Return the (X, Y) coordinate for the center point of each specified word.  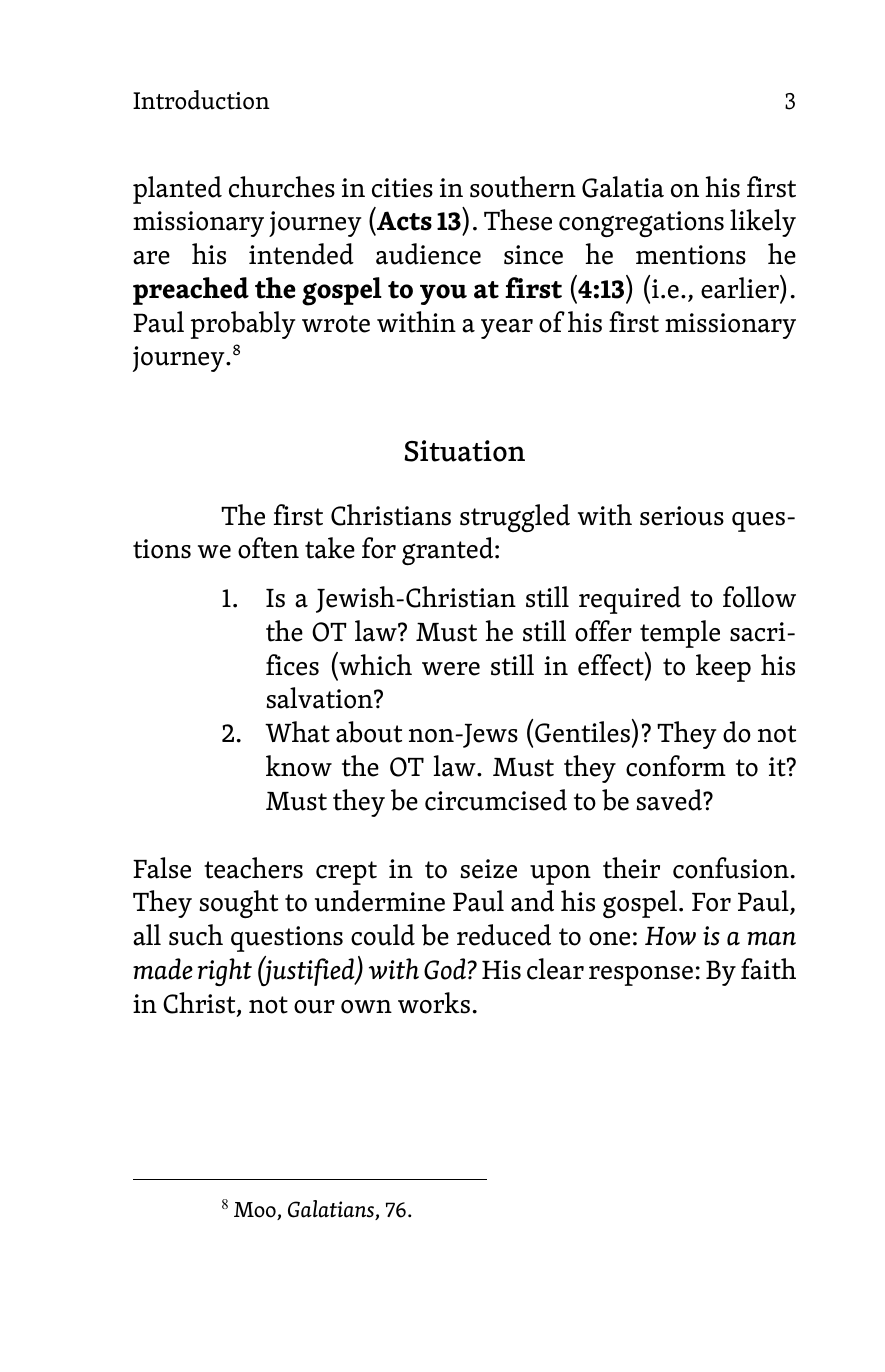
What (297, 732)
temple (680, 634)
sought (238, 904)
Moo (256, 1211)
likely (763, 223)
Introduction (201, 100)
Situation (464, 451)
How (670, 936)
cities (402, 188)
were (451, 669)
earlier (741, 287)
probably (243, 325)
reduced (504, 935)
